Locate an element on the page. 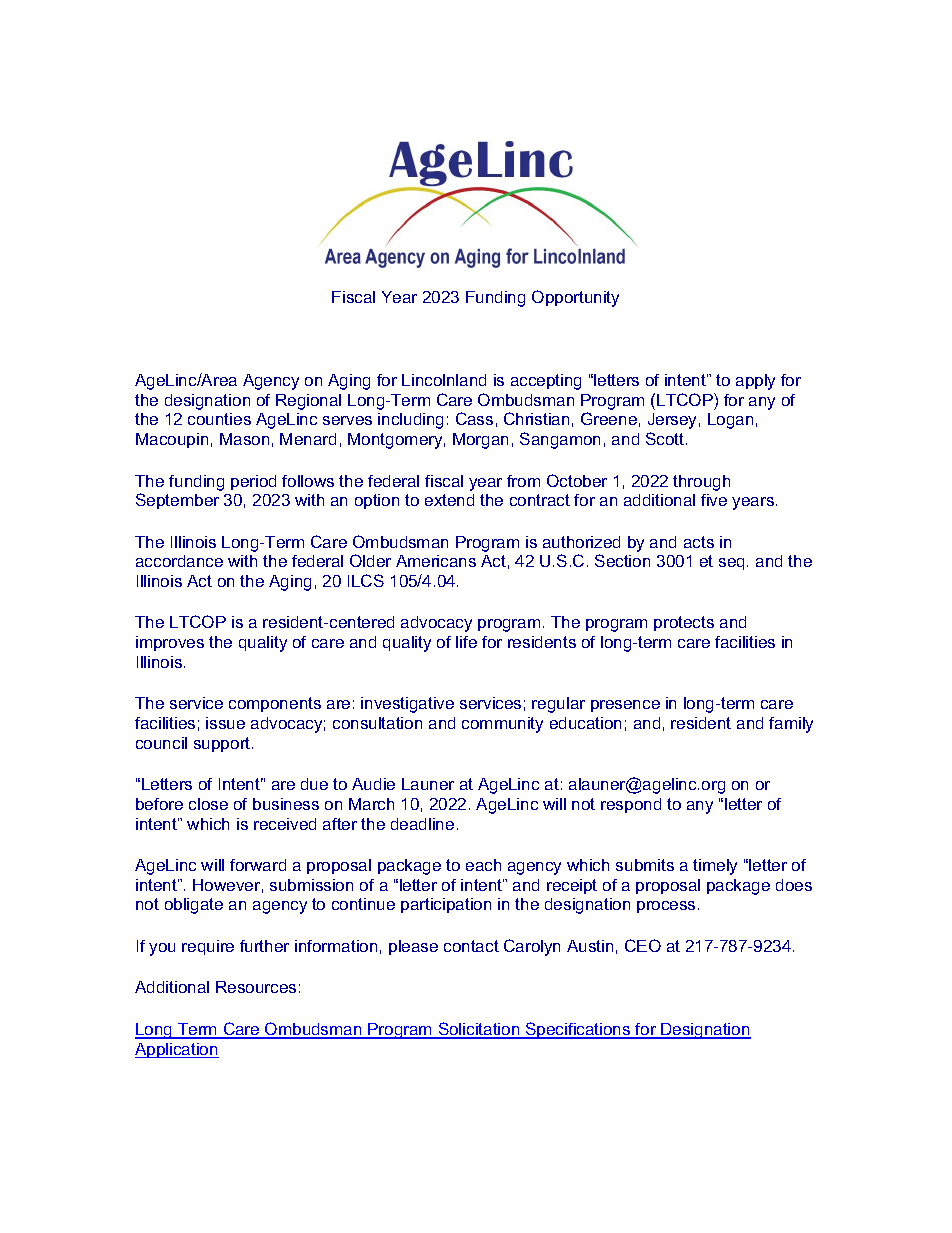  Opportunity is located at coordinates (575, 298).
